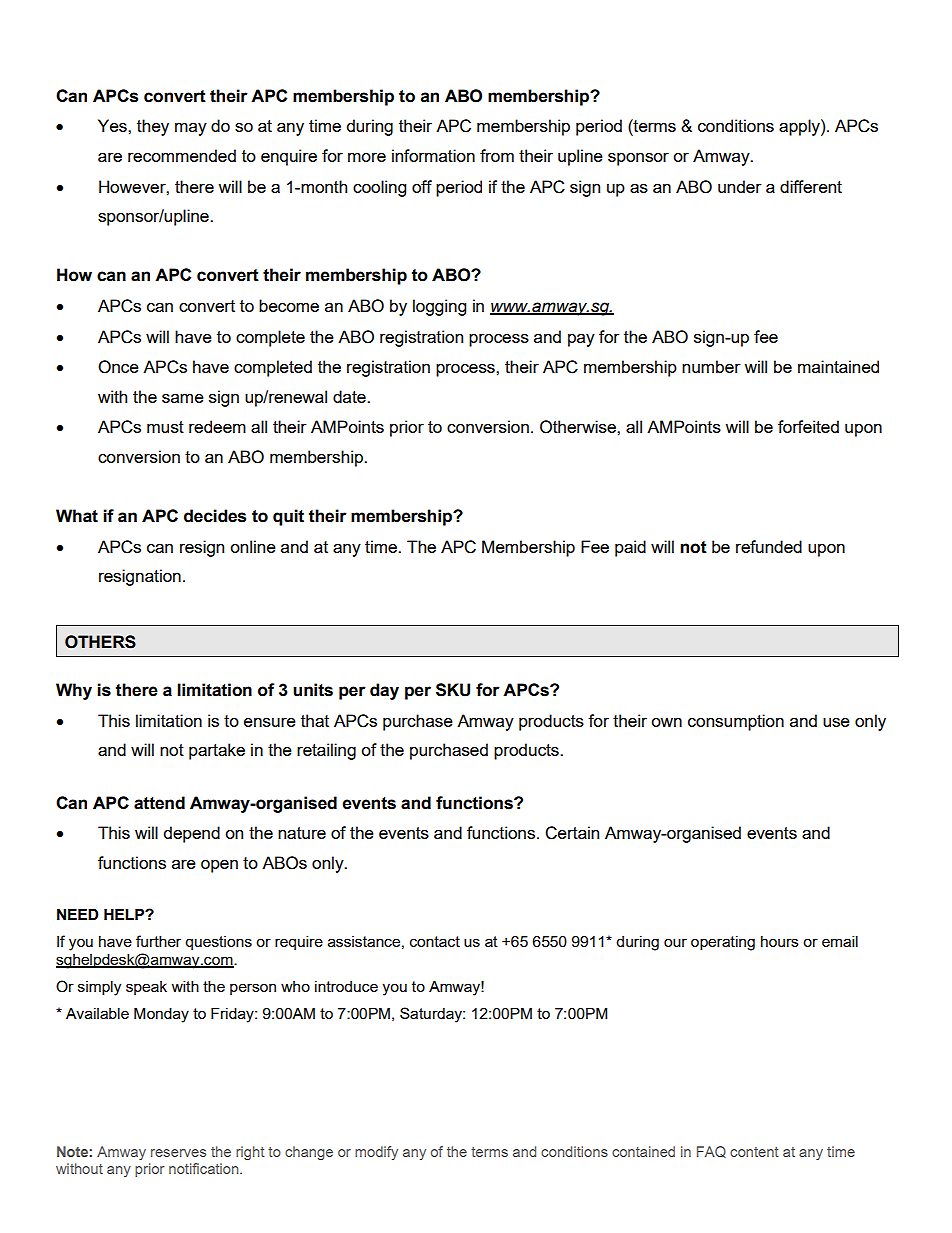  What do you see at coordinates (736, 722) in the page?
I see `consumption` at bounding box center [736, 722].
